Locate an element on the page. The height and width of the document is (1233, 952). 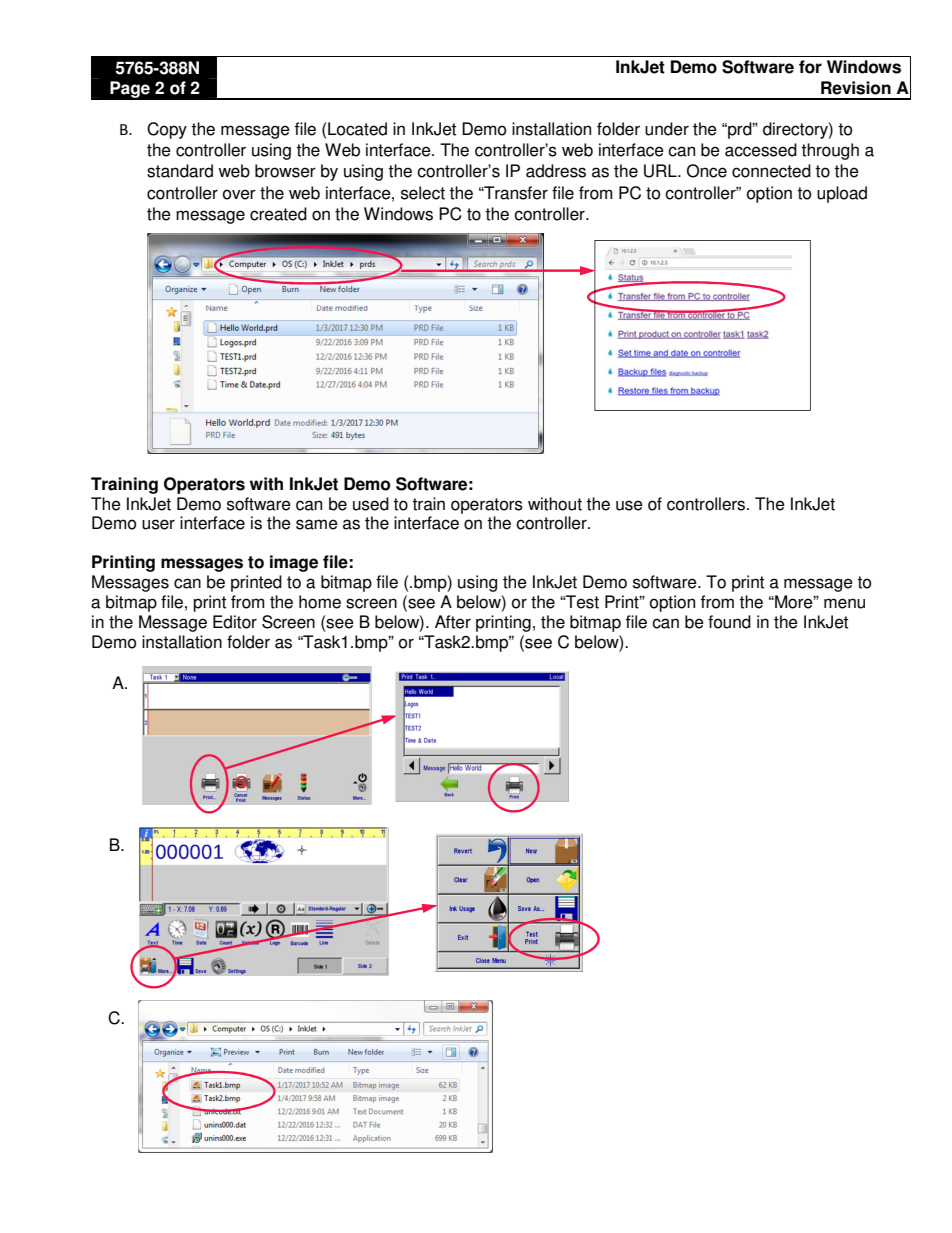
menu is located at coordinates (844, 603).
